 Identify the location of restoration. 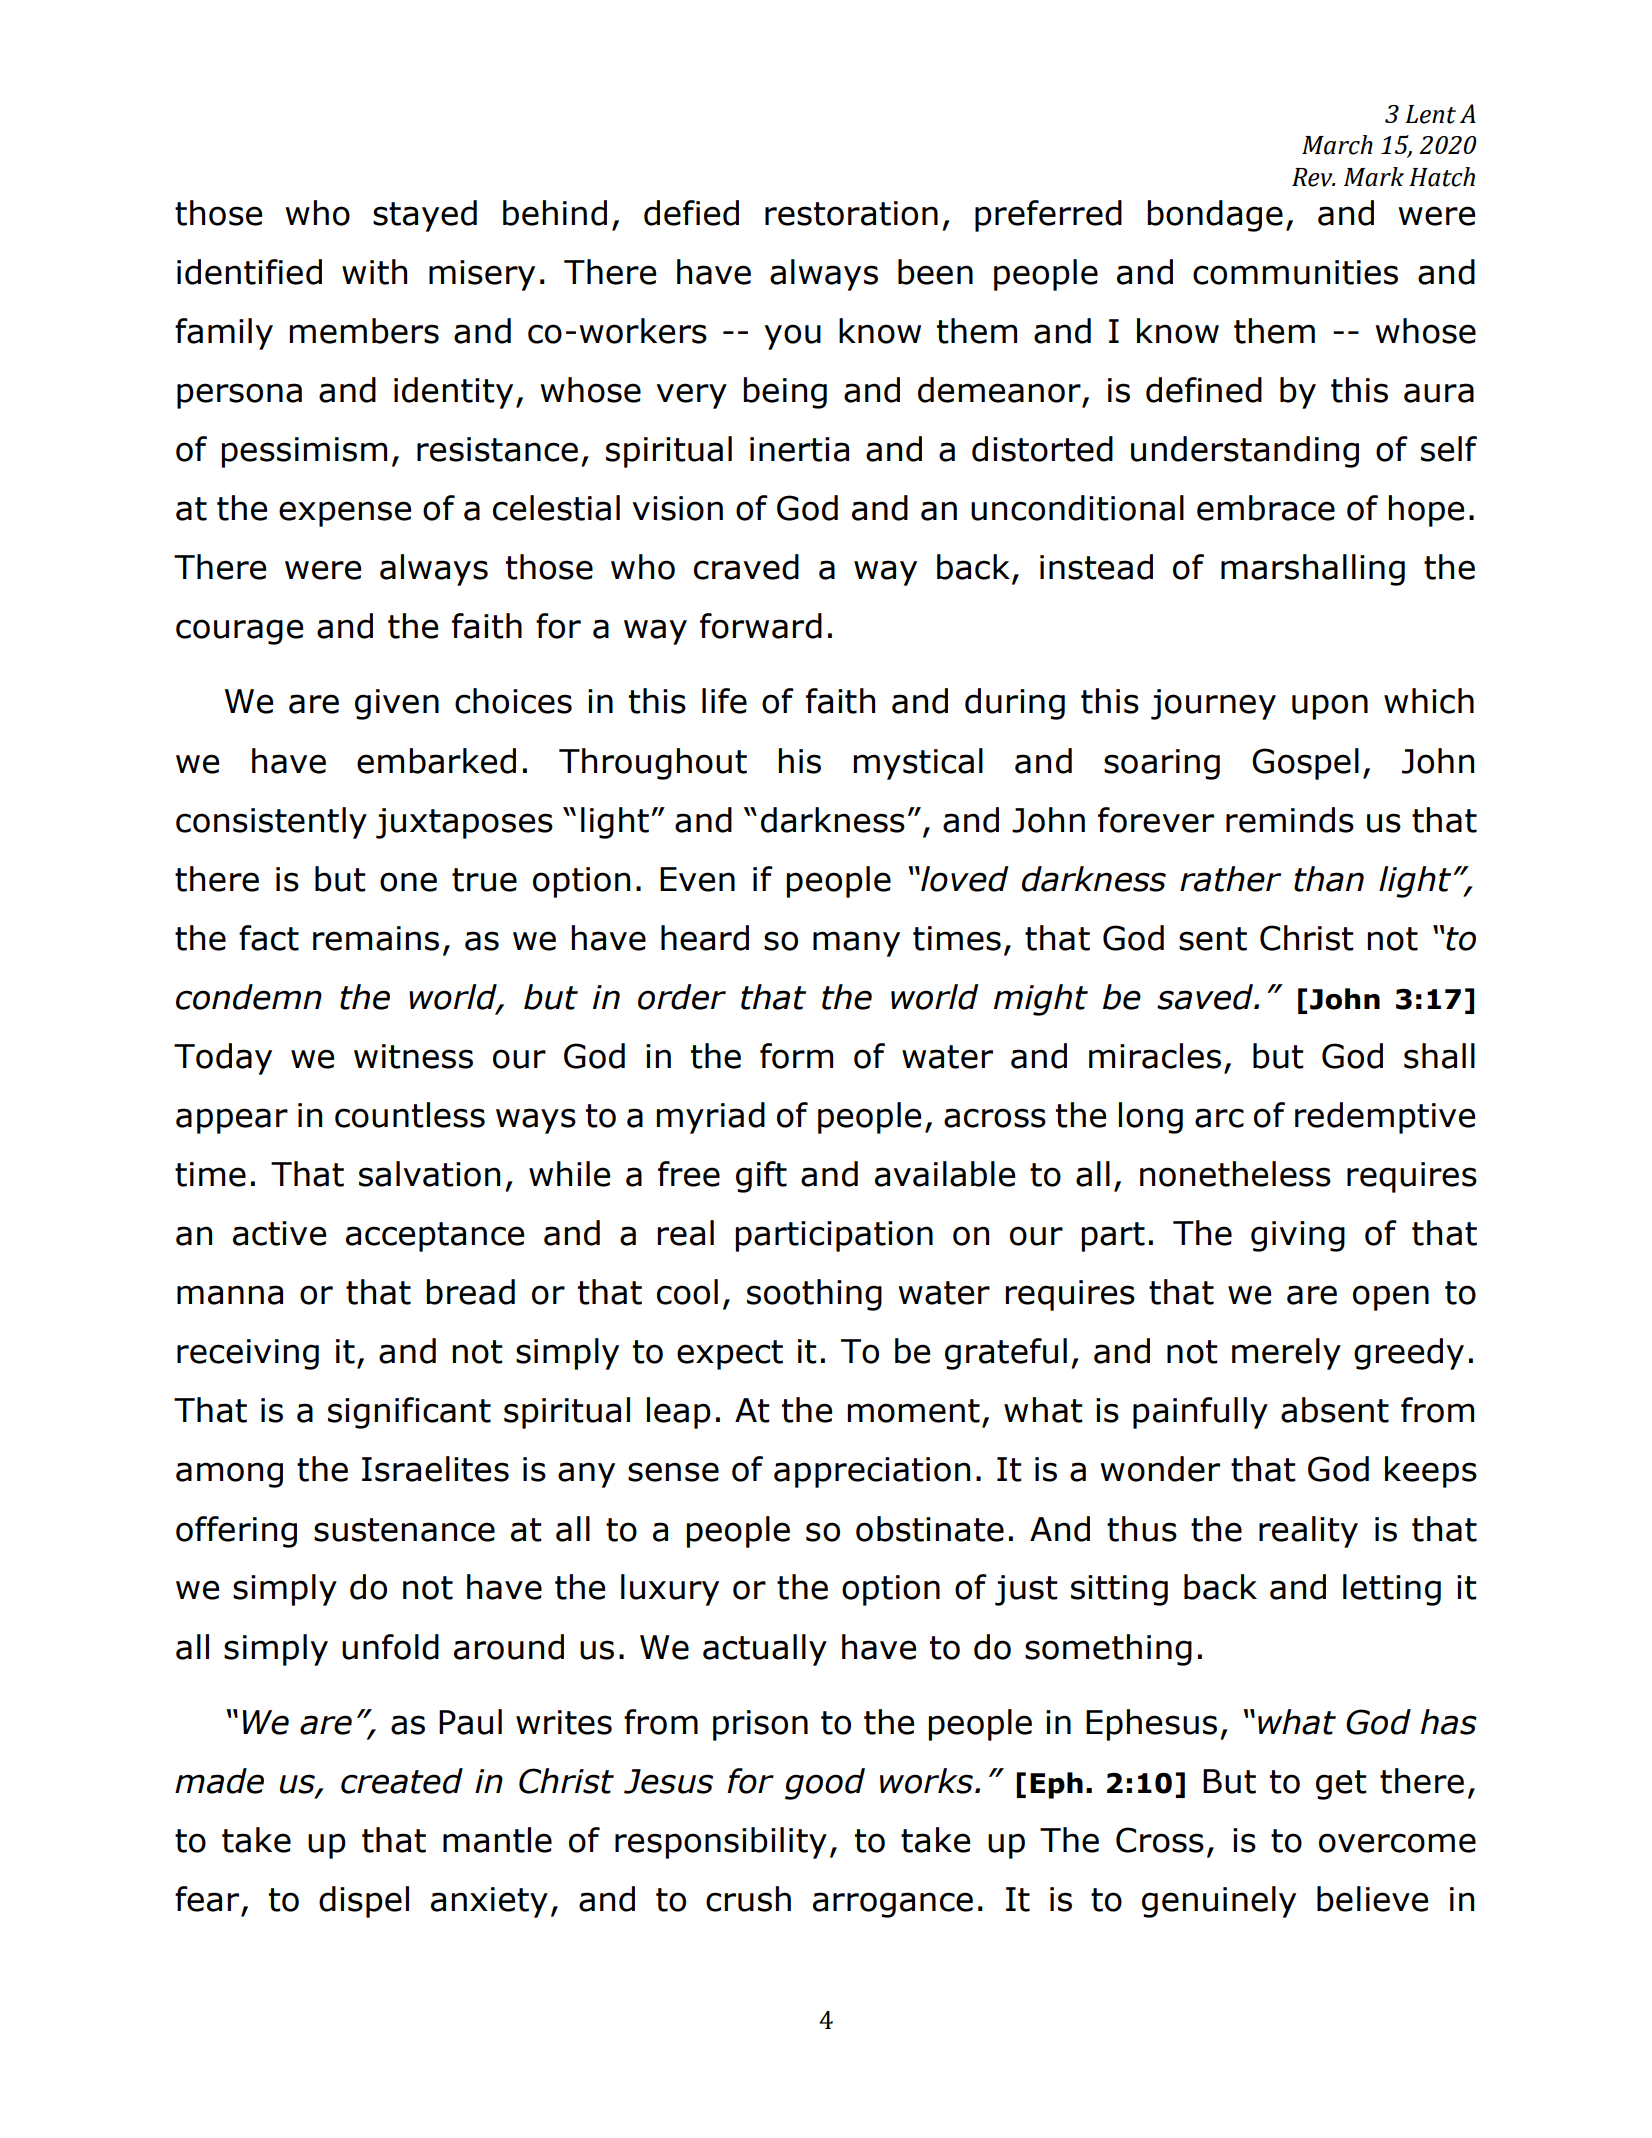
(851, 213).
